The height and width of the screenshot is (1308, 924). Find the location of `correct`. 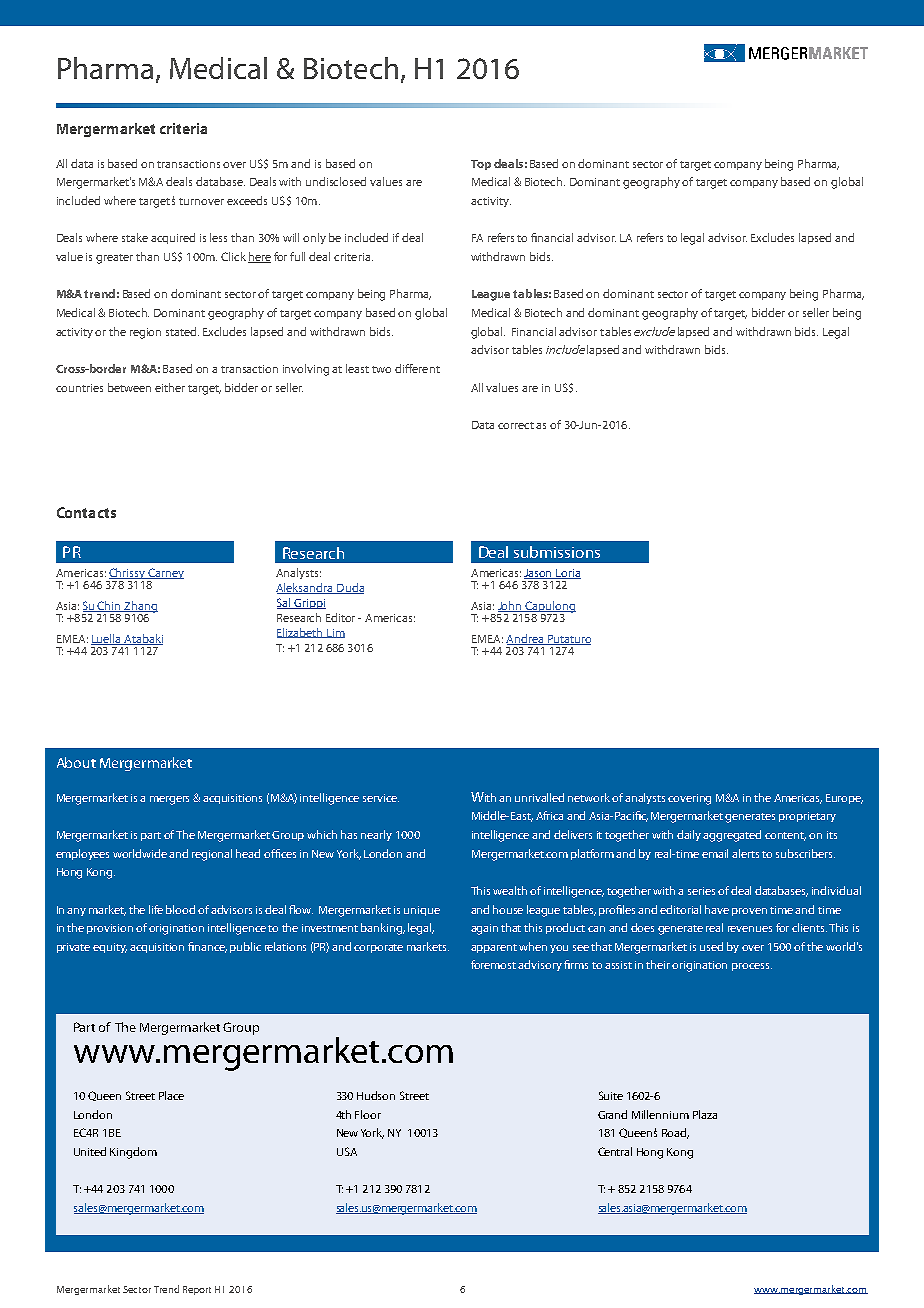

correct is located at coordinates (517, 425).
